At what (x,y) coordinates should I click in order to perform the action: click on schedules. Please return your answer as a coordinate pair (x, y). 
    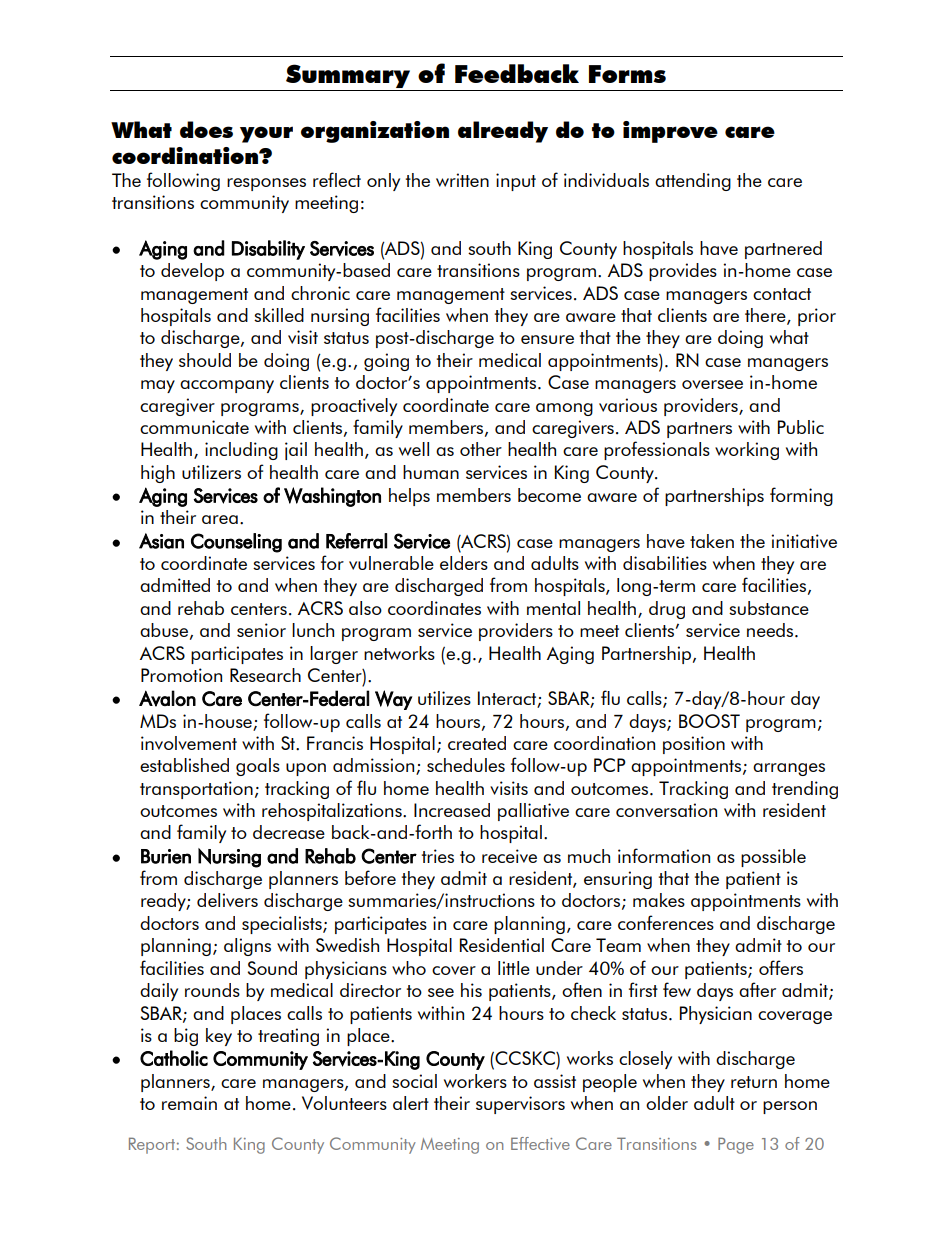
    Looking at the image, I should click on (466, 765).
